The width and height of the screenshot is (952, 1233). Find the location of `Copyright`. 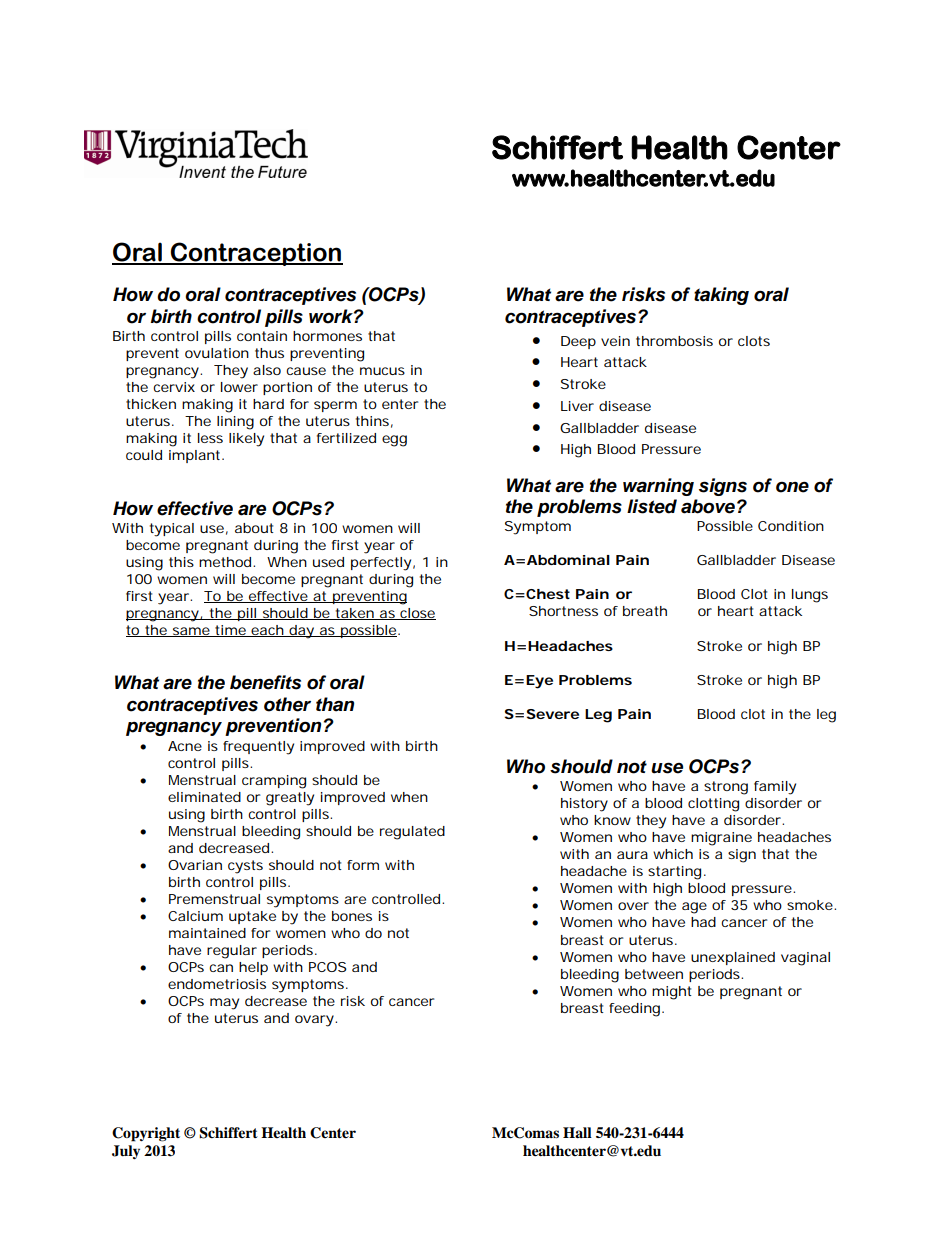

Copyright is located at coordinates (146, 1134).
